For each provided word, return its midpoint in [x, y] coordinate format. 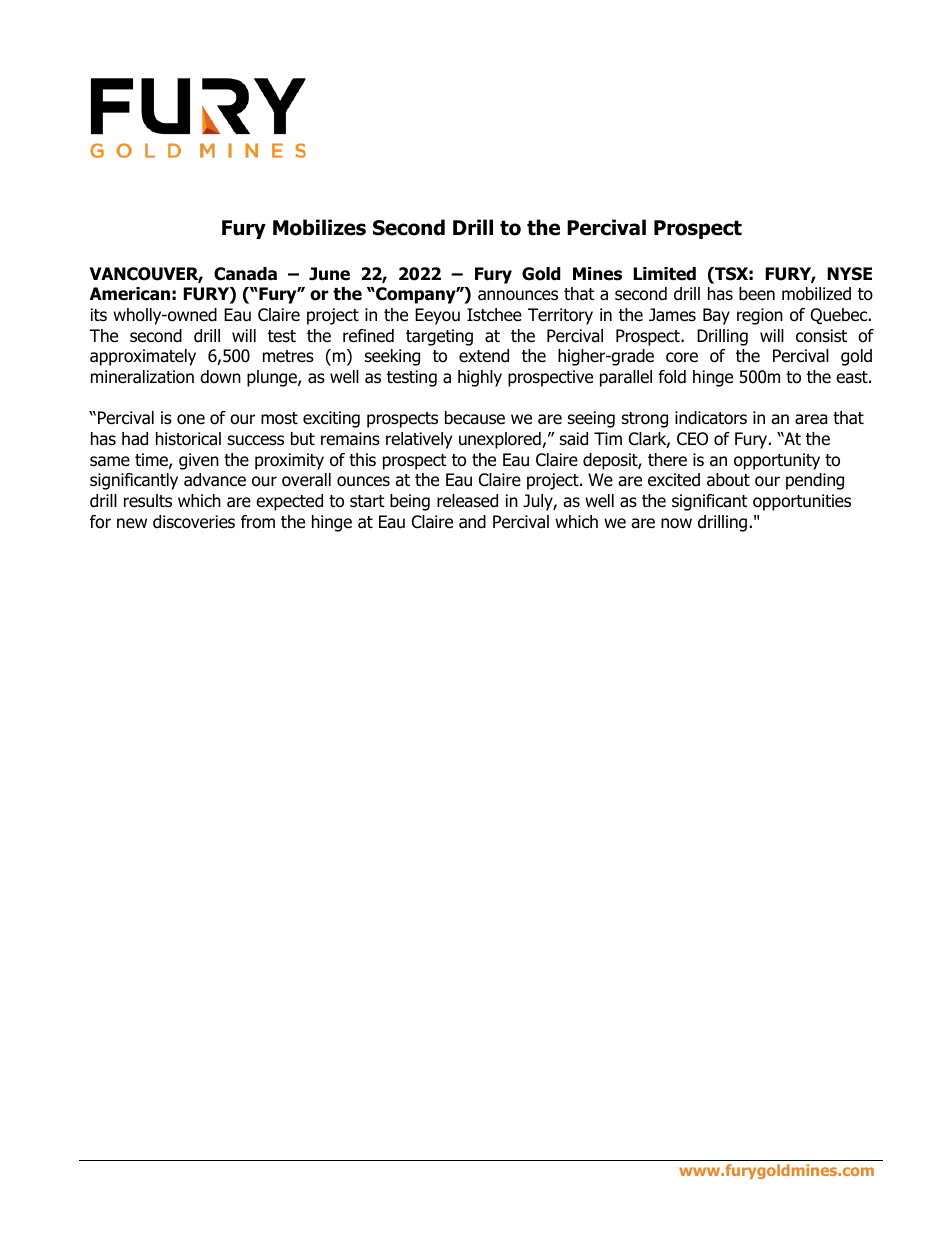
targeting [439, 337]
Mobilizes [319, 227]
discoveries [194, 522]
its [99, 315]
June [329, 274]
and [472, 522]
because [475, 418]
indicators [711, 418]
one [191, 419]
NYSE [849, 274]
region [760, 316]
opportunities [802, 502]
